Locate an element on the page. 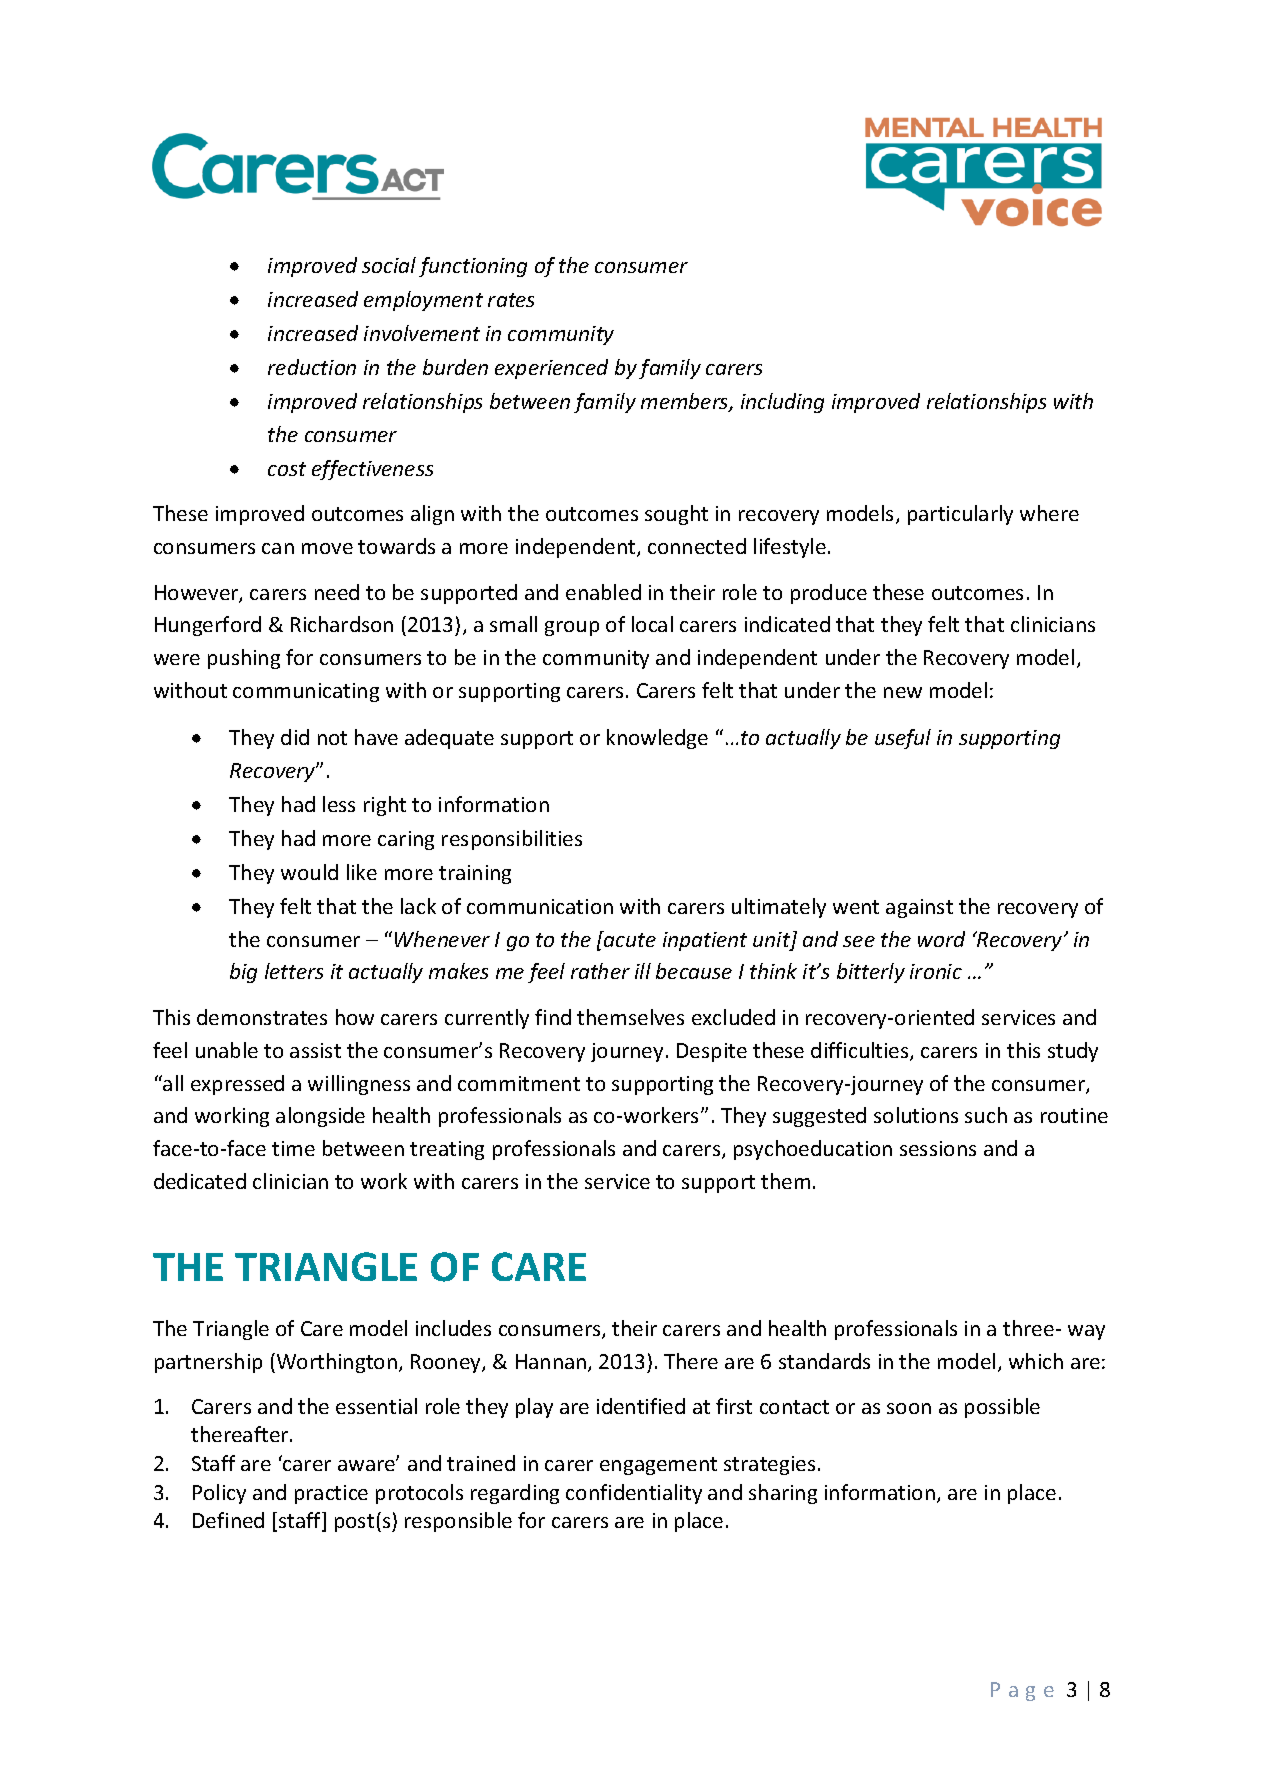  expressed is located at coordinates (237, 1085).
